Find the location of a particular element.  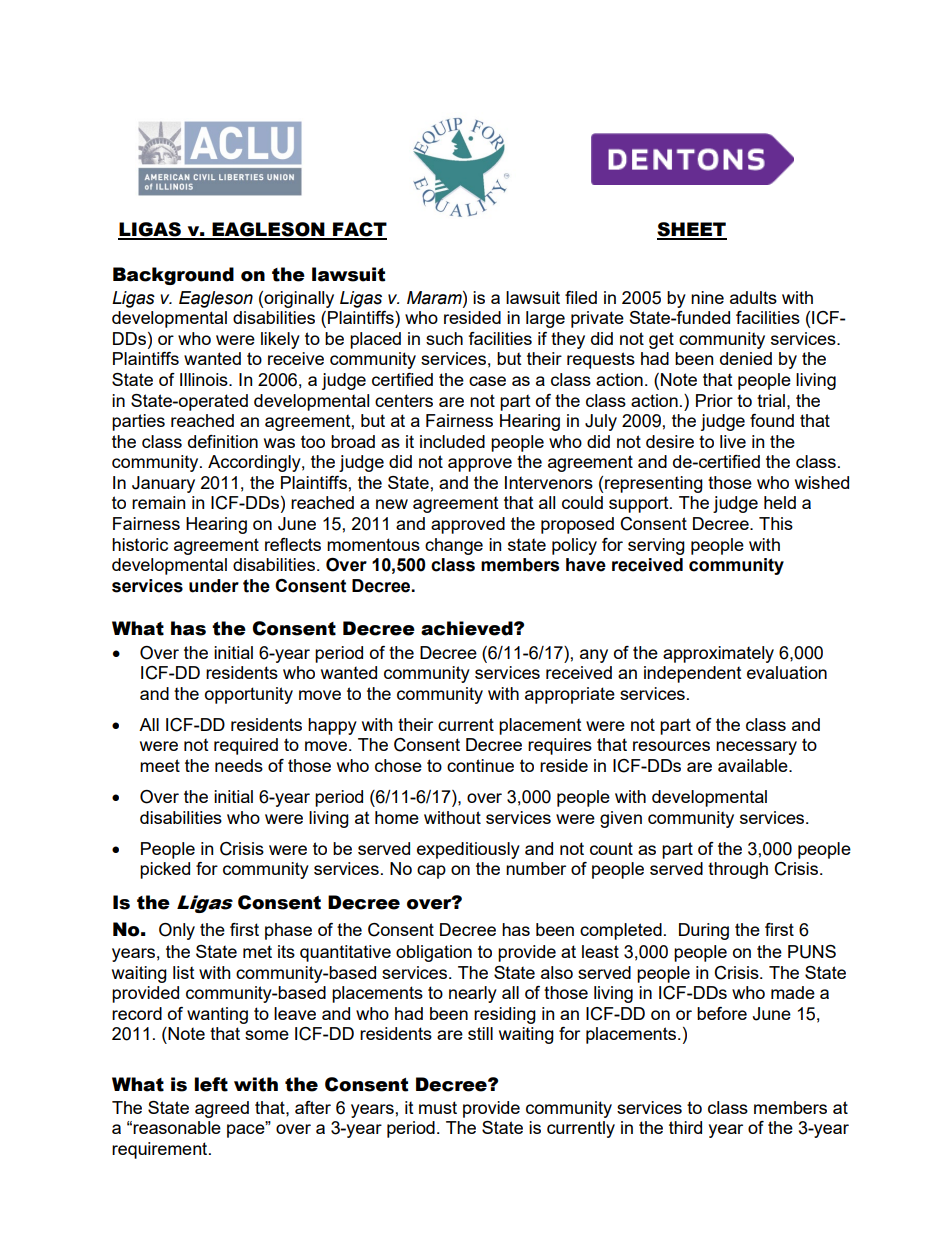

must is located at coordinates (438, 1107).
